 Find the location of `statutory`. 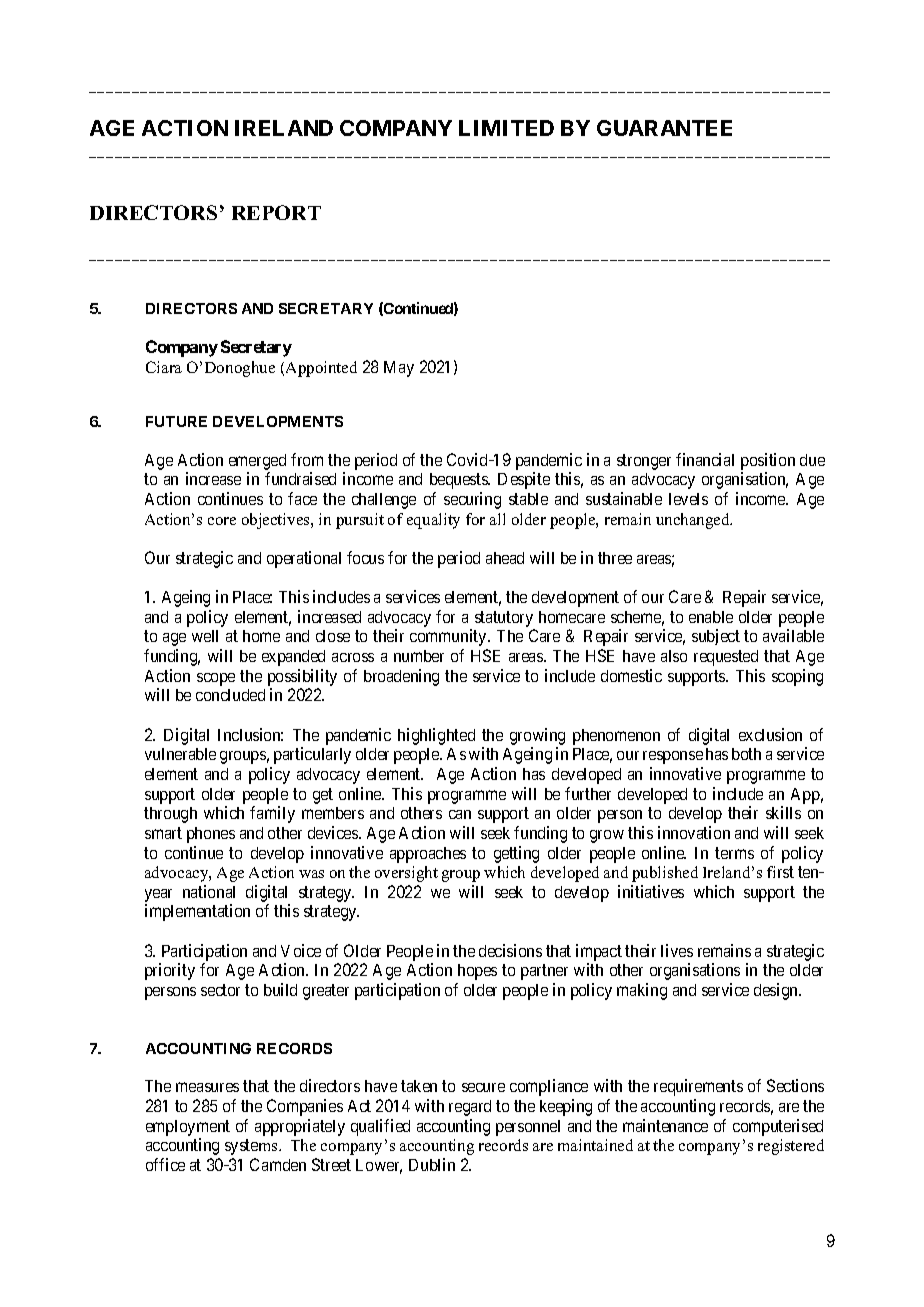

statutory is located at coordinates (504, 619).
